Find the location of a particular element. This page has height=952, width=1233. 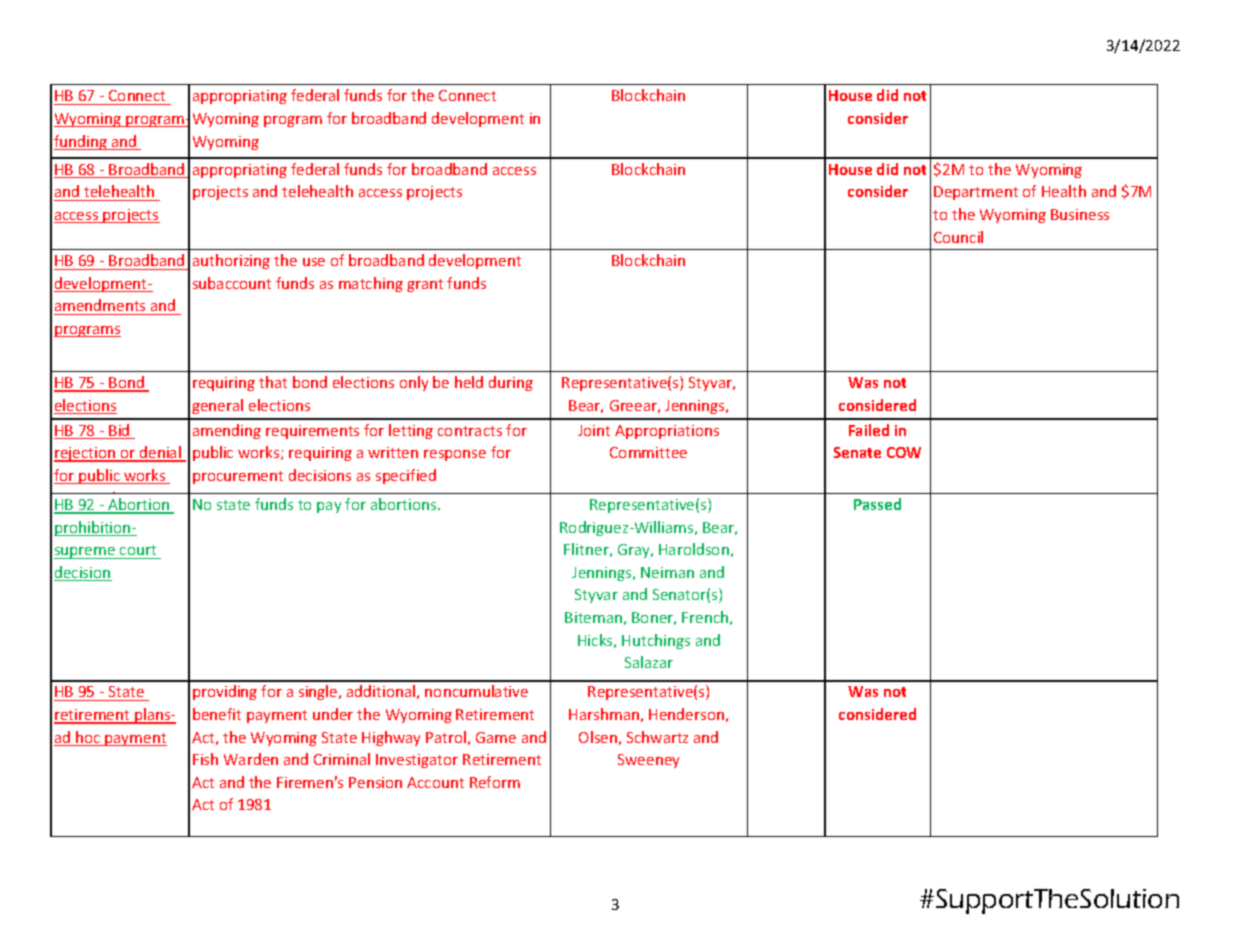

general is located at coordinates (217, 406).
